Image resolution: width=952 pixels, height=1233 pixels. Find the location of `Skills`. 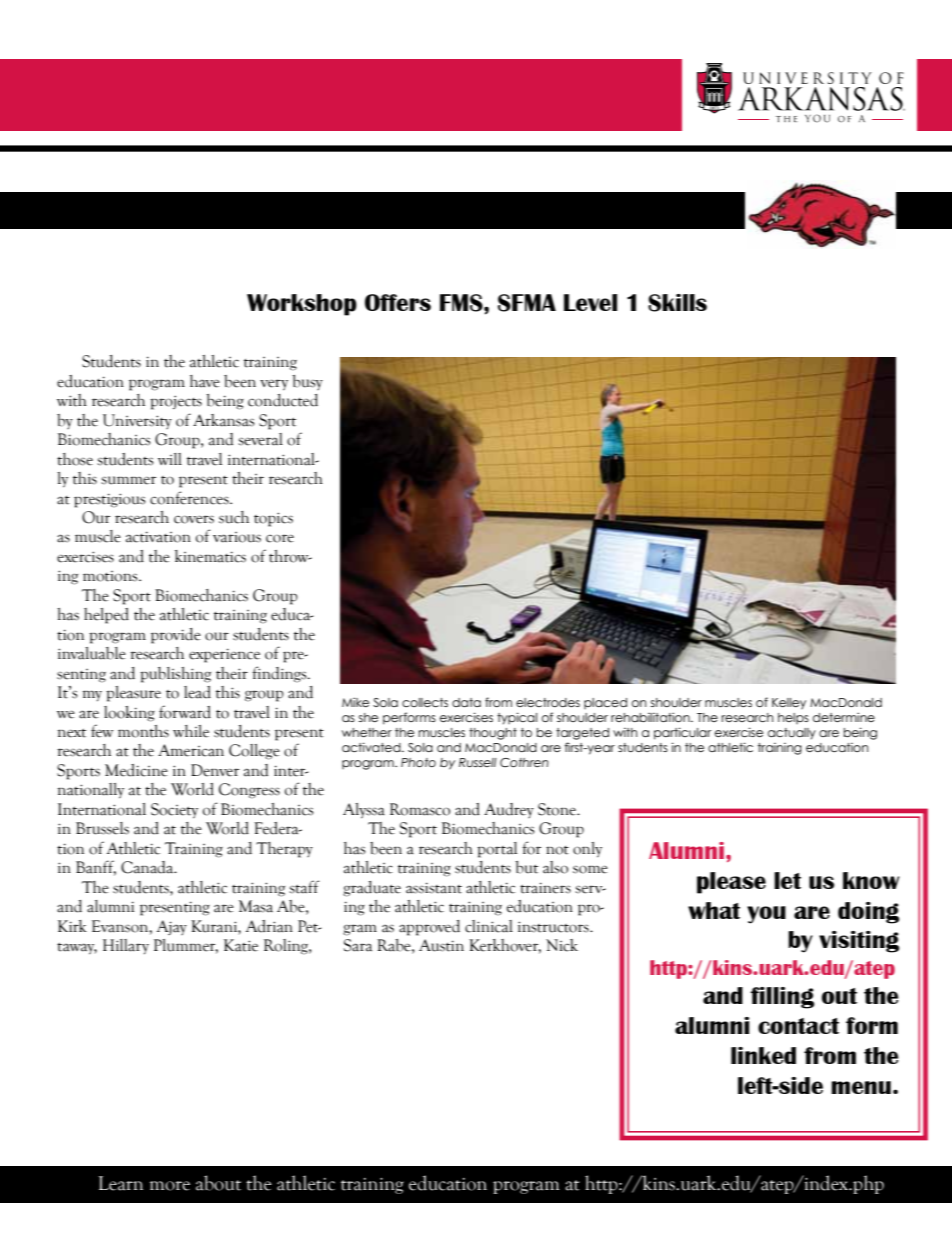

Skills is located at coordinates (677, 303).
